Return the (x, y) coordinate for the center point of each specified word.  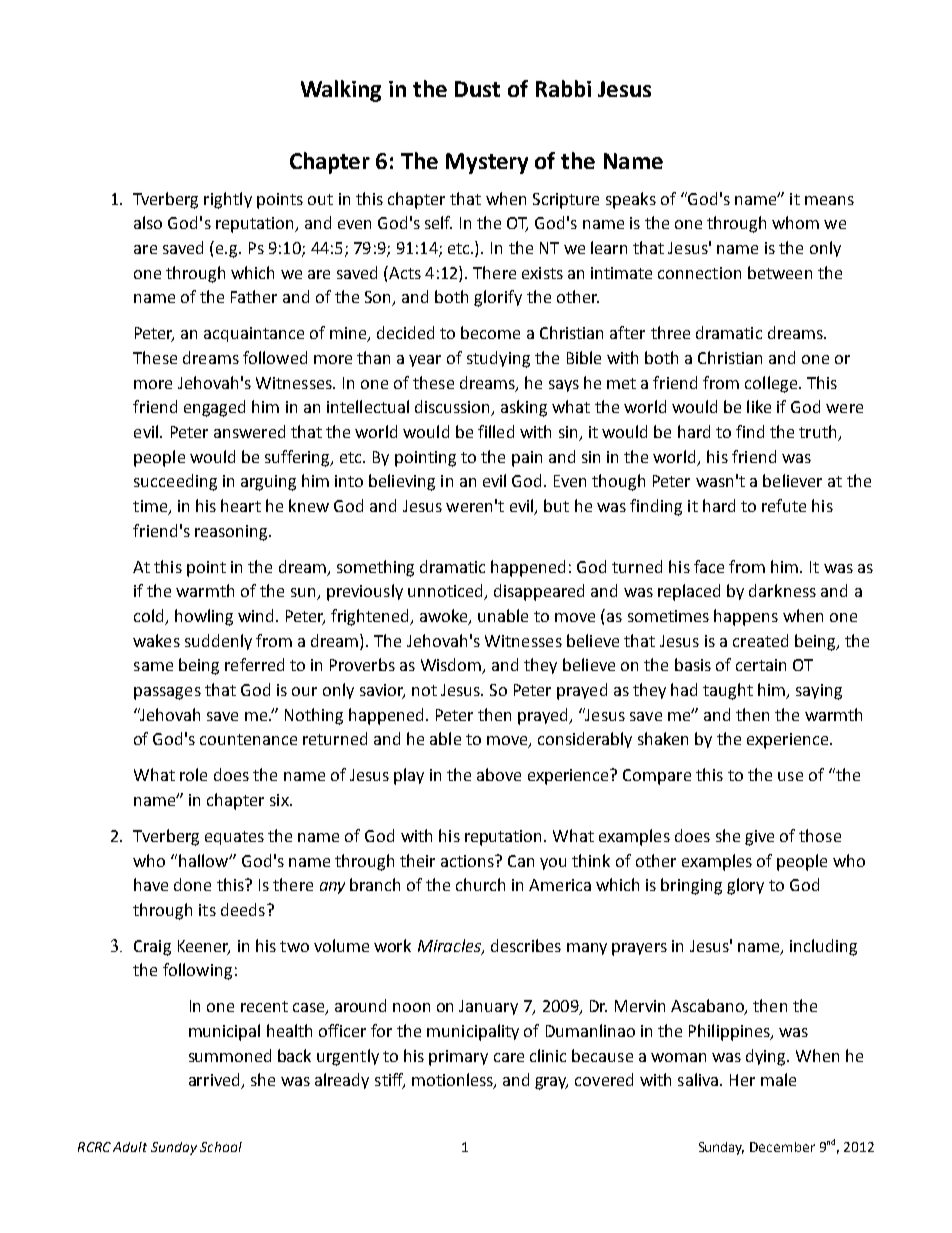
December (782, 1147)
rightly (228, 200)
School (221, 1147)
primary (458, 1058)
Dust (477, 89)
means (829, 200)
